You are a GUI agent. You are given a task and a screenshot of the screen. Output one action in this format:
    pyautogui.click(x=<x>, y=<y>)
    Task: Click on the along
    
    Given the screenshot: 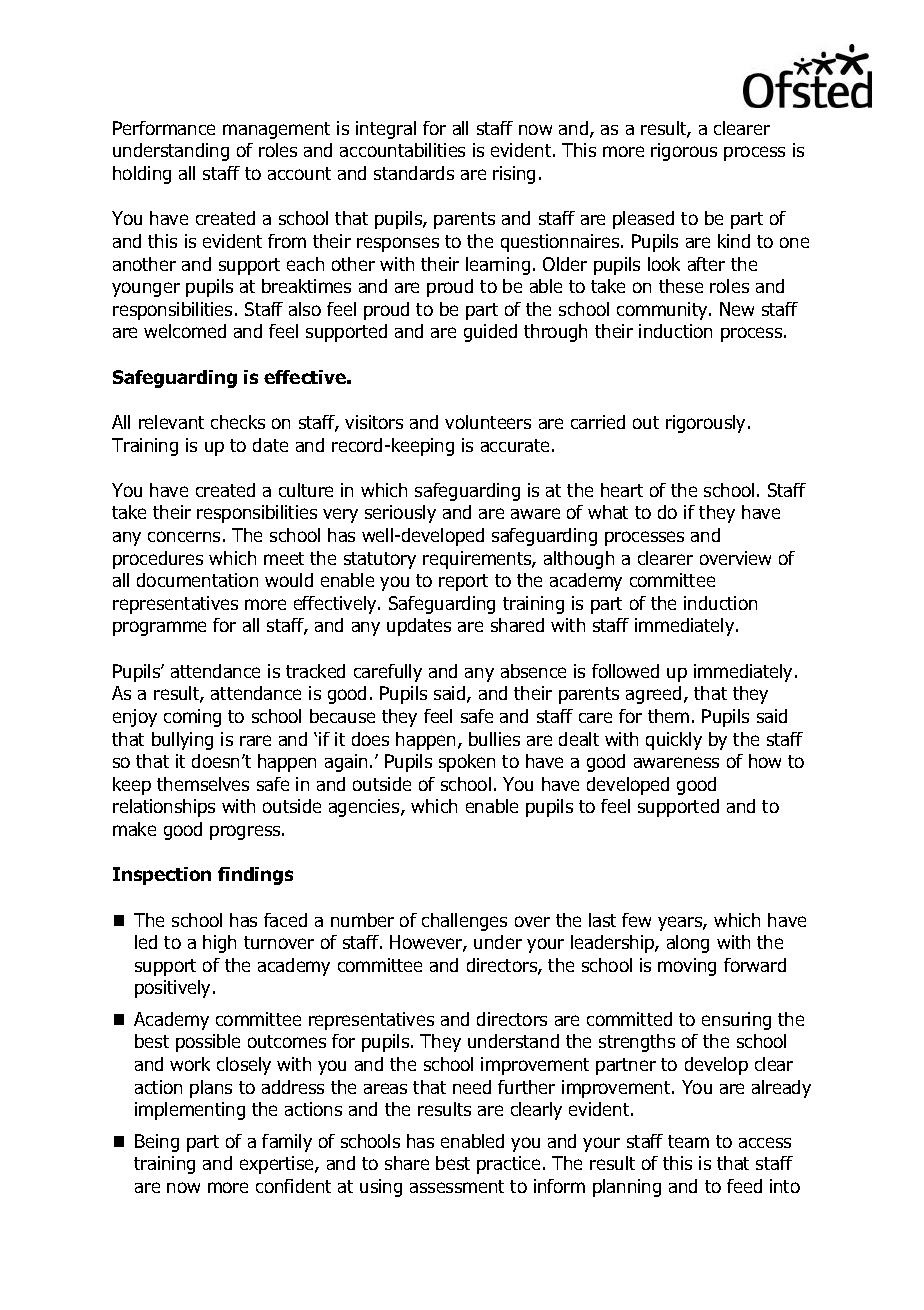 What is the action you would take?
    pyautogui.click(x=688, y=944)
